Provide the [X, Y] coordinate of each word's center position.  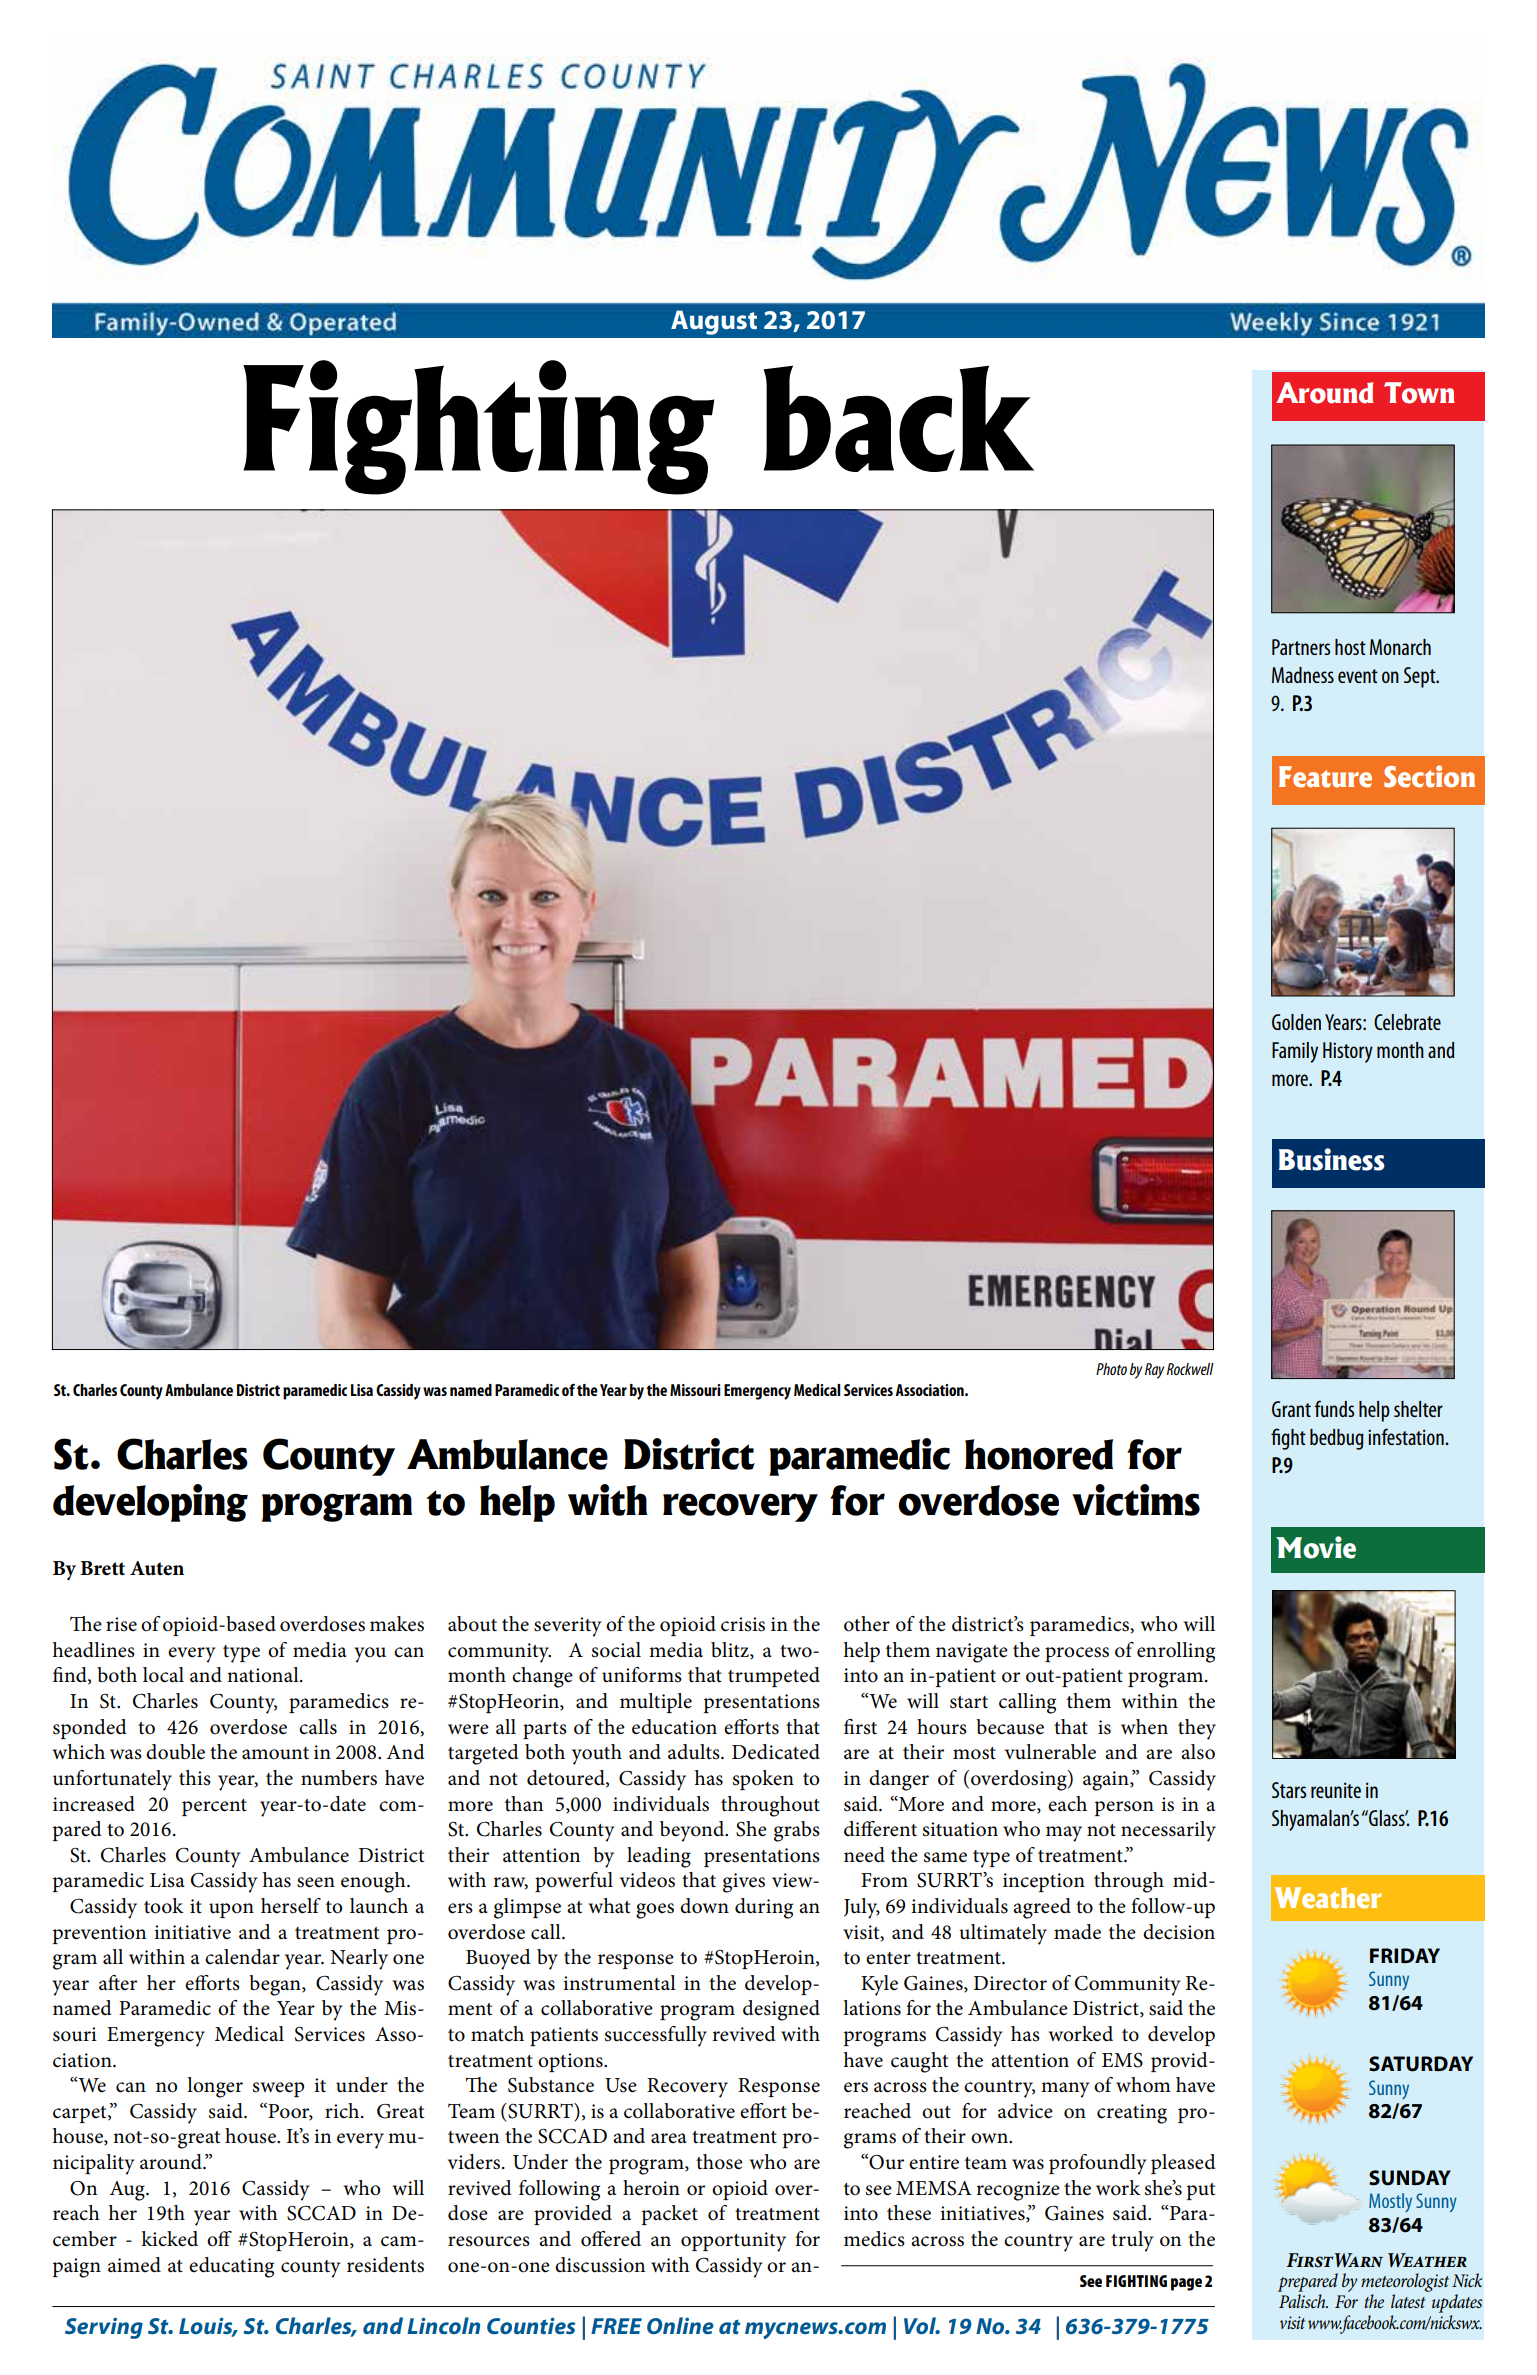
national [264, 1675]
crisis [743, 1624]
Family [1295, 1052]
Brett [102, 1568]
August [714, 322]
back [898, 418]
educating [231, 2267]
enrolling [1176, 1652]
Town [1419, 393]
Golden [1296, 1022]
